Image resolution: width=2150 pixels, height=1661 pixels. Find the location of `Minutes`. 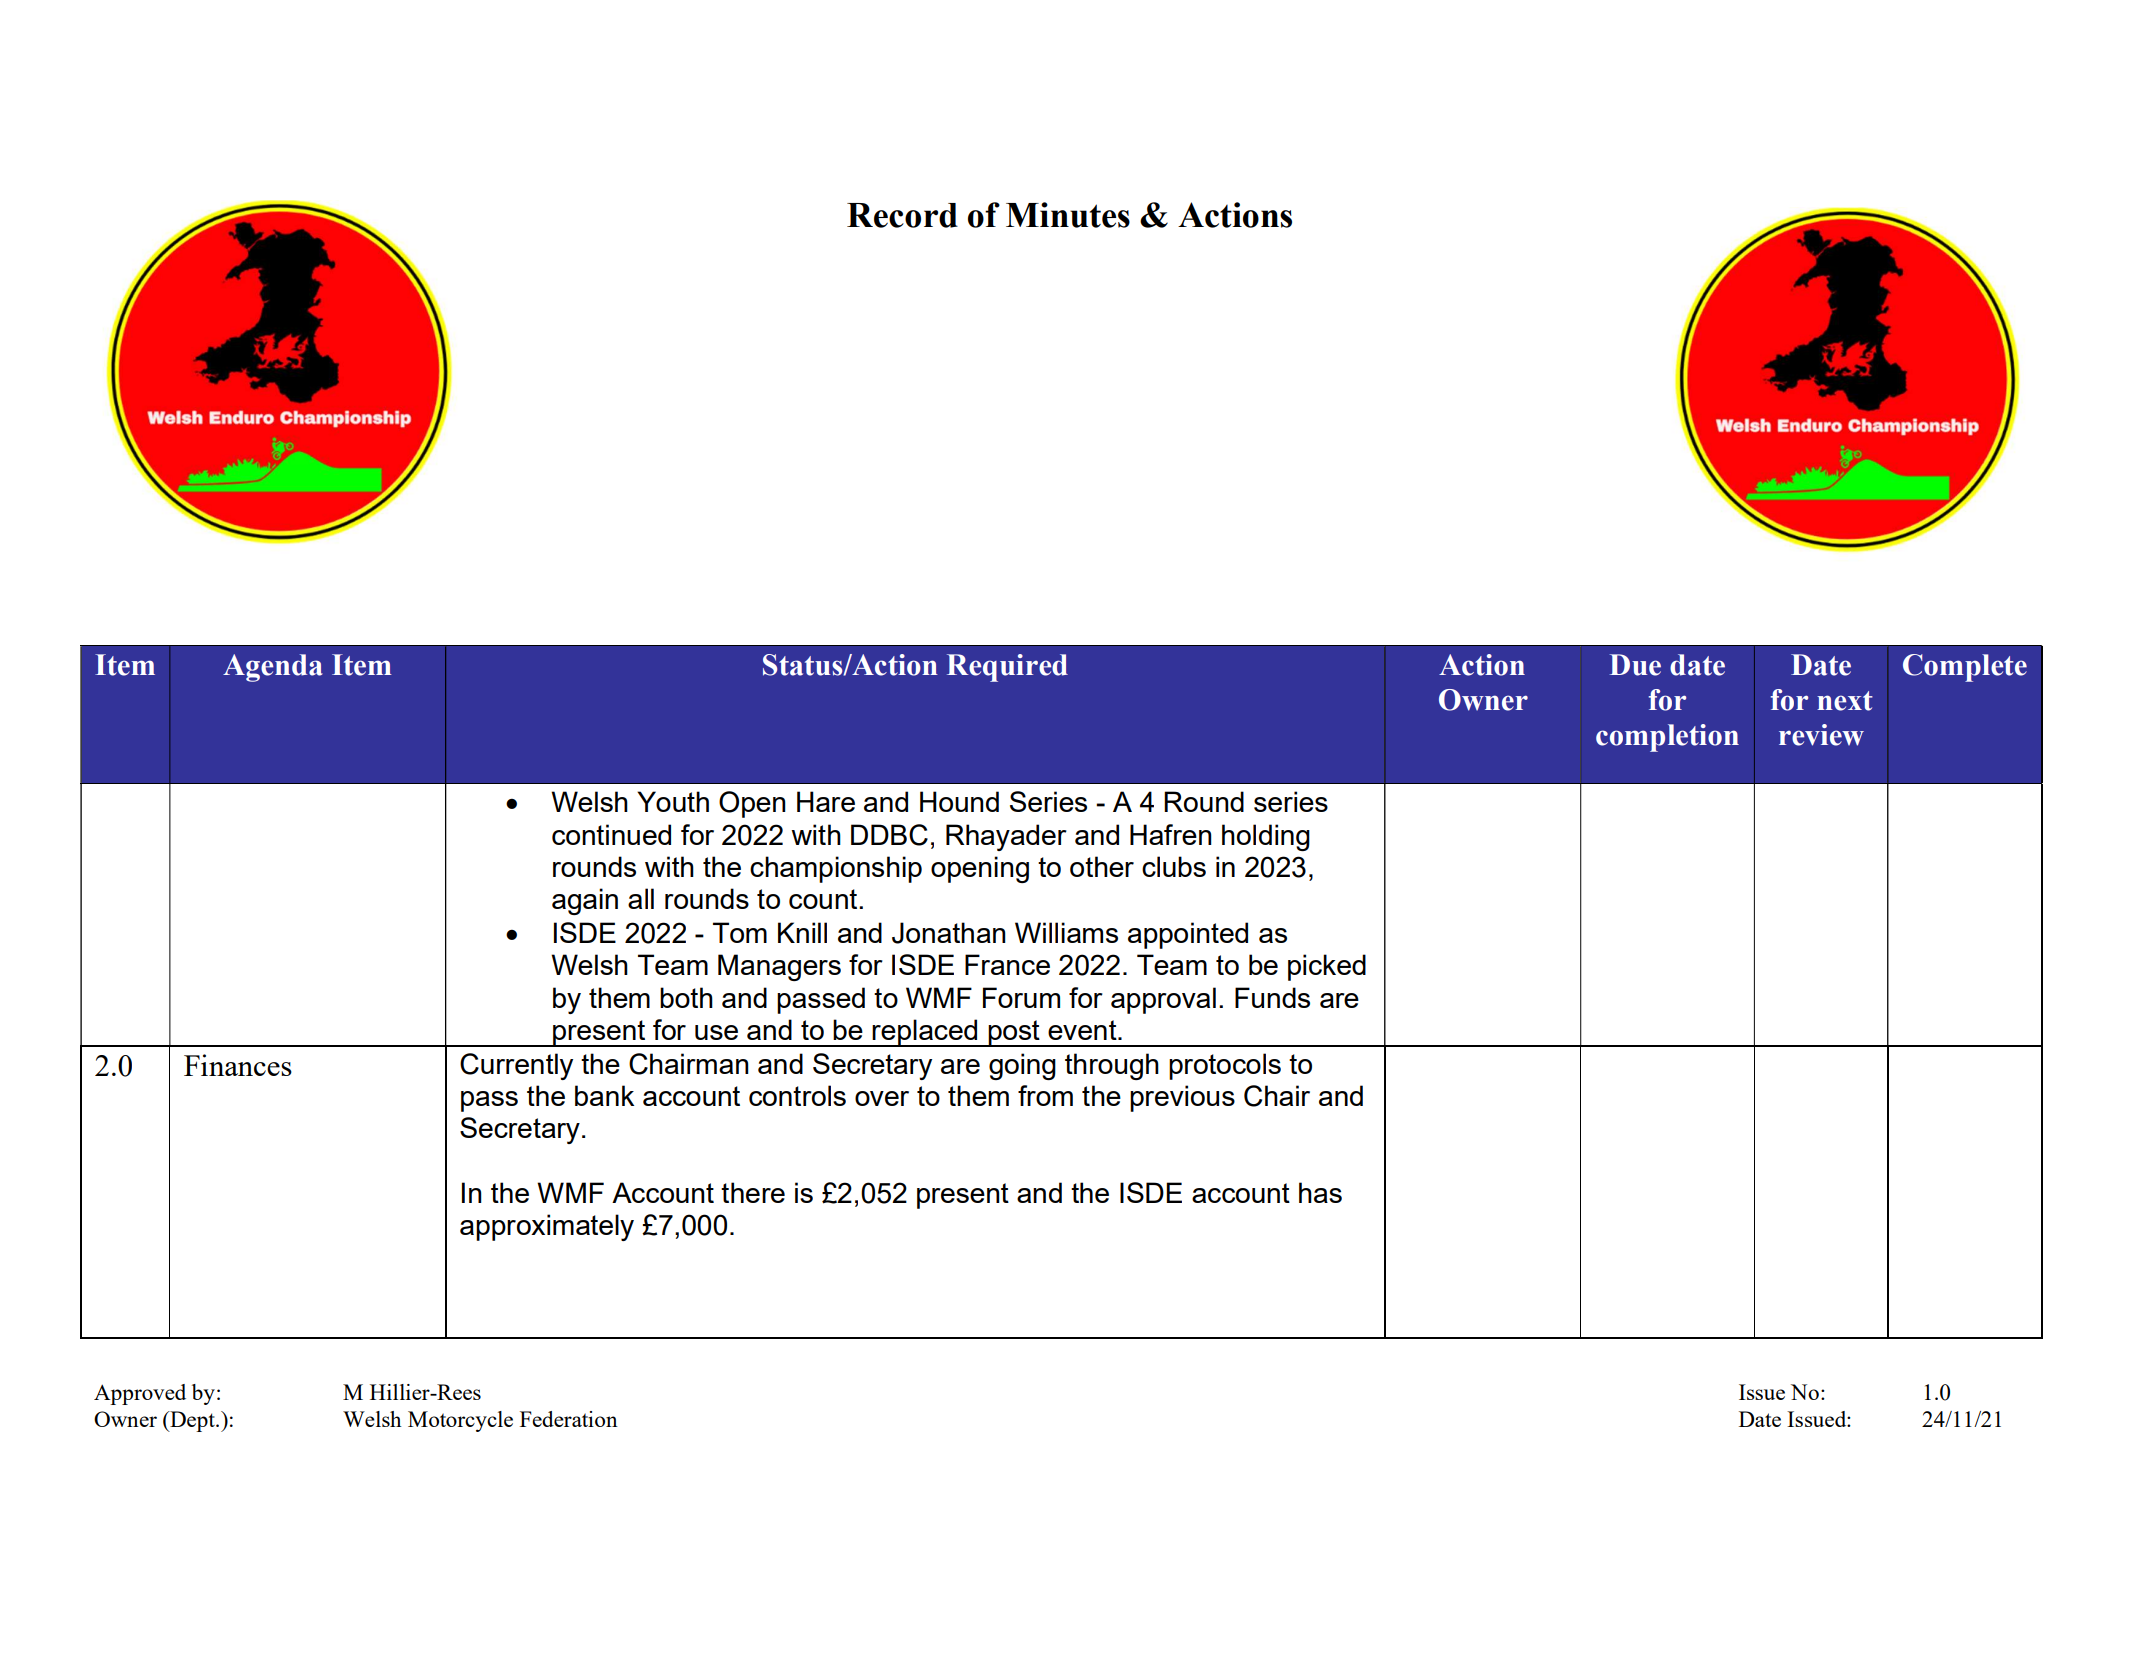

Minutes is located at coordinates (1068, 215).
